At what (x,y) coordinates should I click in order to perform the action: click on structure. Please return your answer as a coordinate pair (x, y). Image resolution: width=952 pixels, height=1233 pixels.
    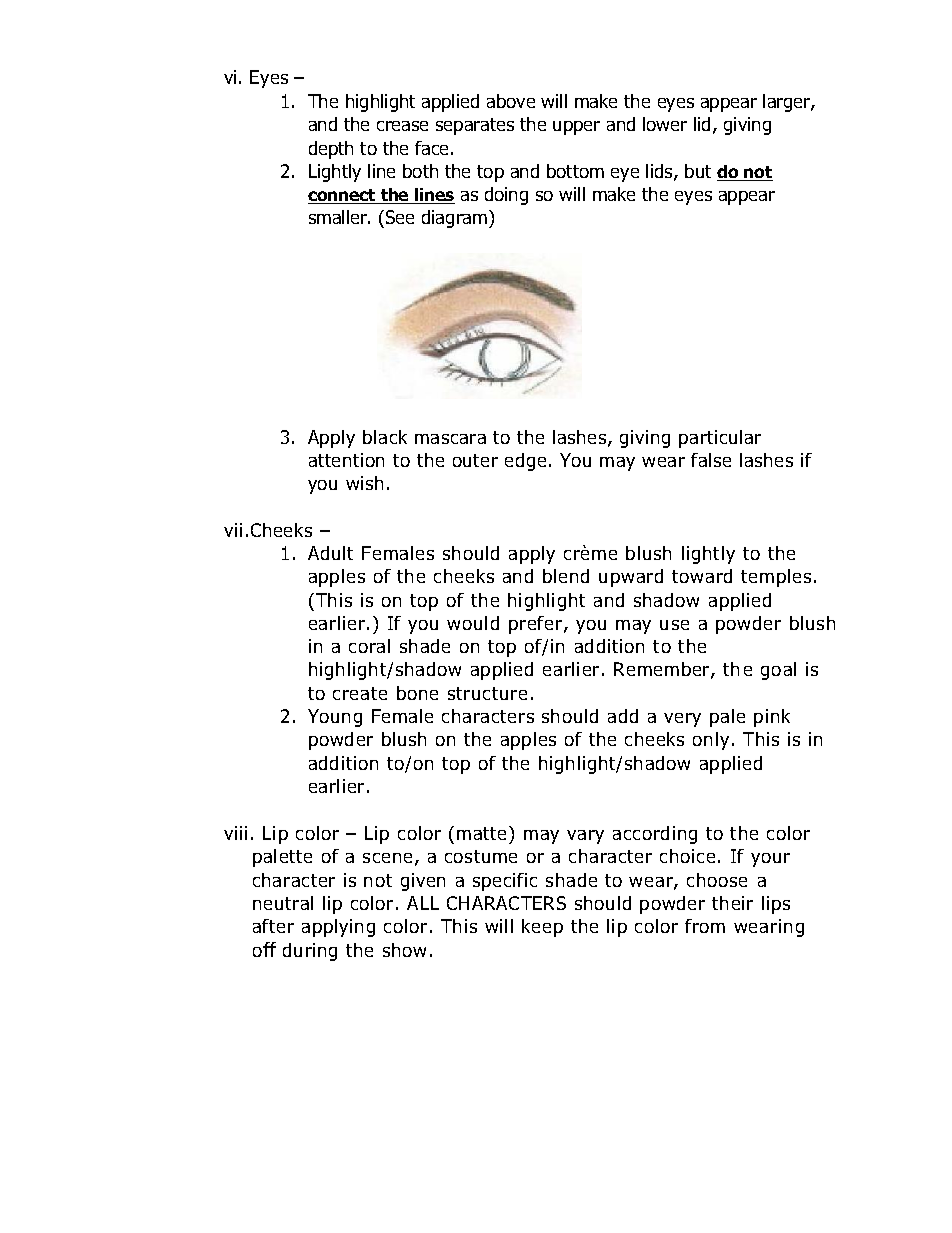
    Looking at the image, I should click on (487, 693).
